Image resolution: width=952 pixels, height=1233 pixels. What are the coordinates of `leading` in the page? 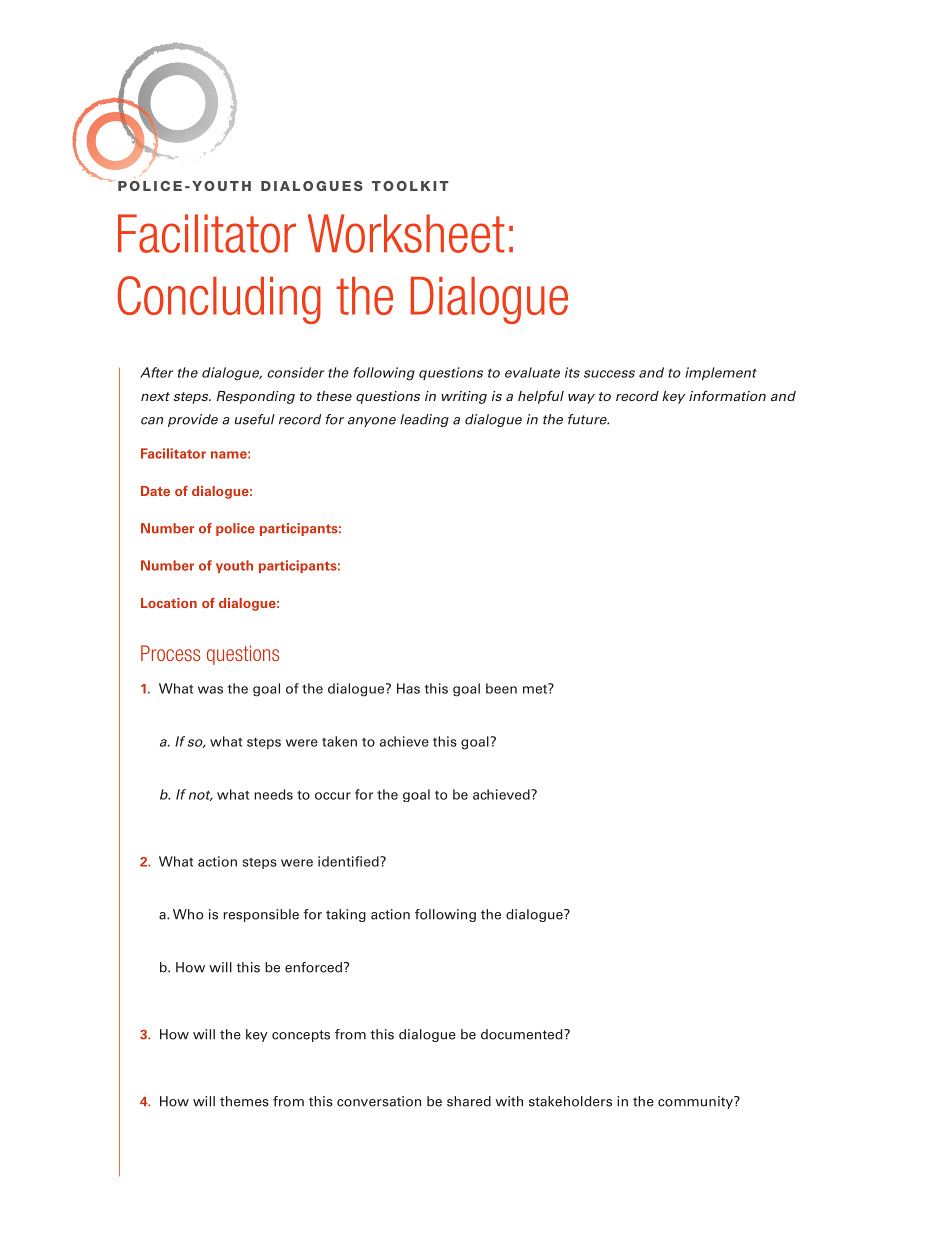 It's located at (424, 420).
